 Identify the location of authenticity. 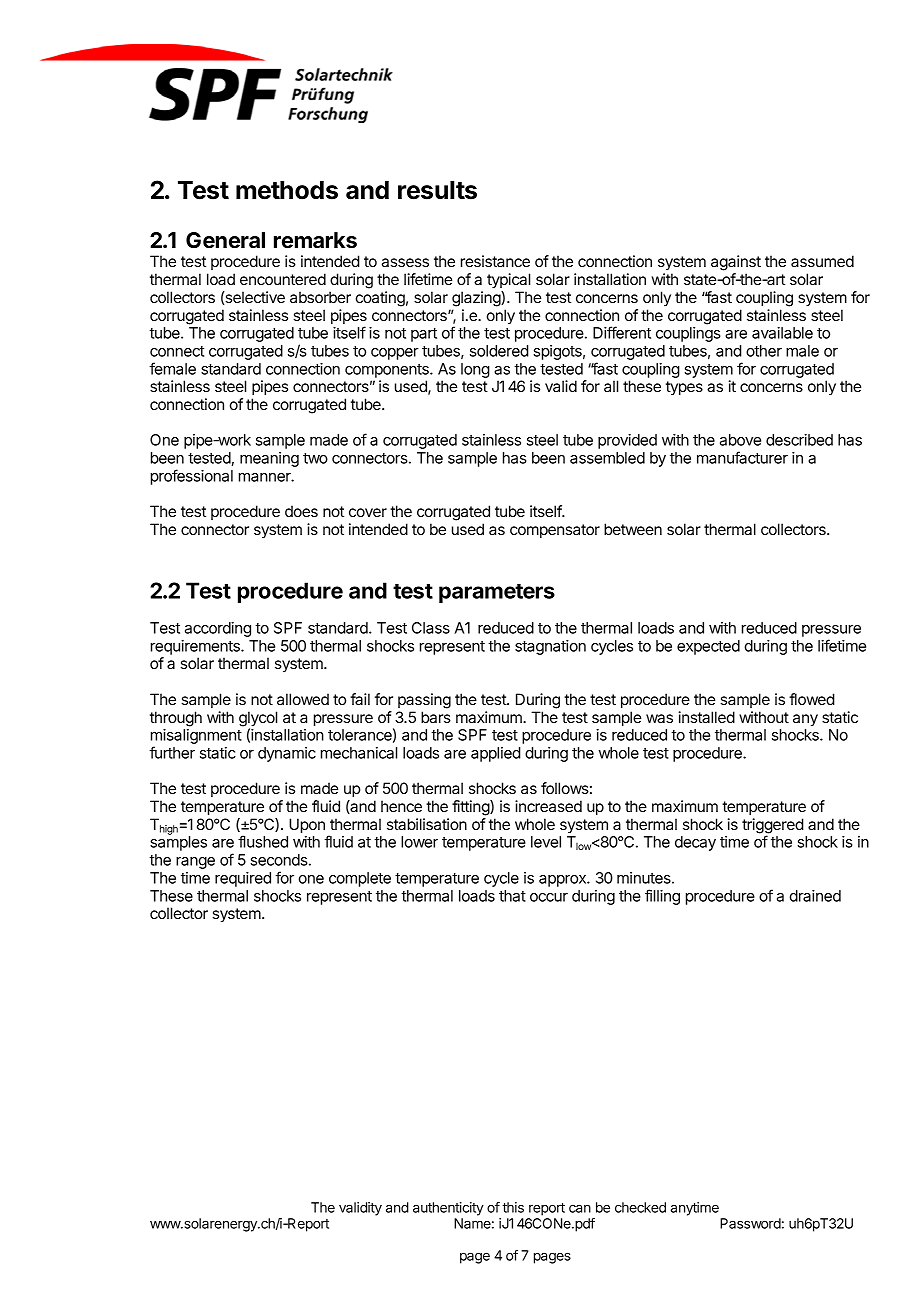
(448, 1209).
